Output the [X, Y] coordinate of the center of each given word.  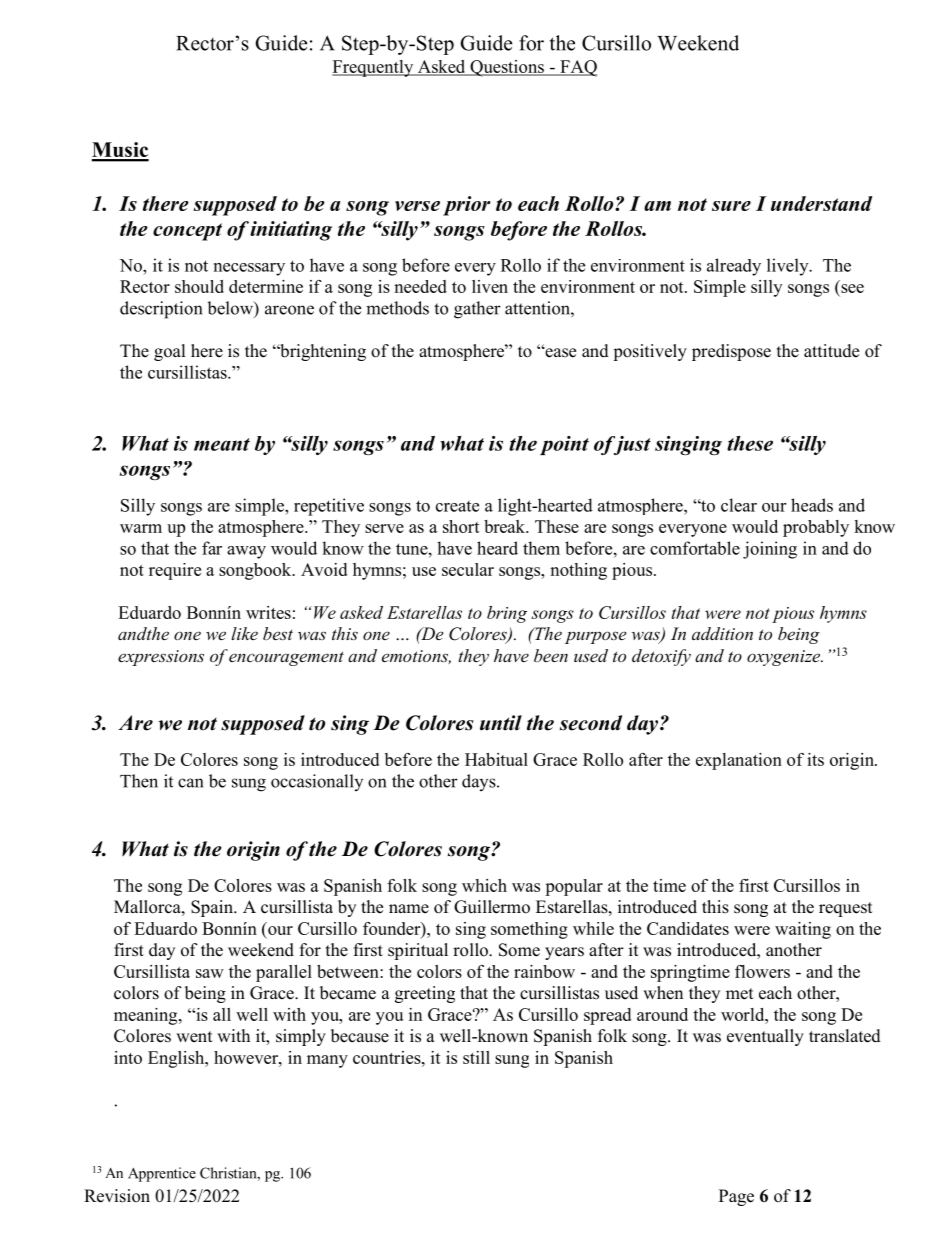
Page [736, 1197]
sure [731, 206]
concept [187, 232]
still [476, 1057]
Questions [507, 68]
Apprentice [162, 1174]
